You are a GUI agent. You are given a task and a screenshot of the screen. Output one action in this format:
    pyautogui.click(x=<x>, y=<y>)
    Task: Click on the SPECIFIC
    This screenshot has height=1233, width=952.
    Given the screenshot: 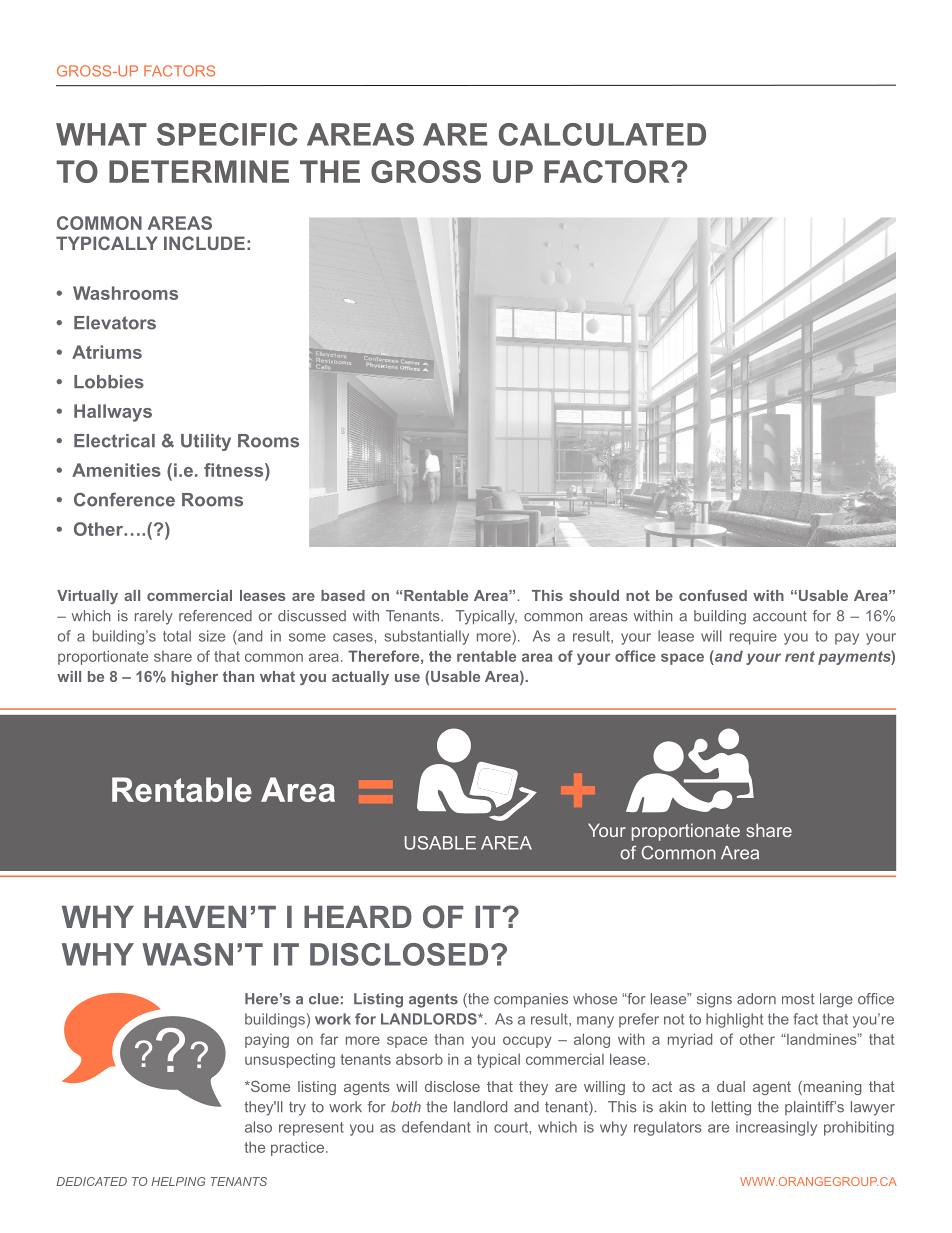 What is the action you would take?
    pyautogui.click(x=227, y=134)
